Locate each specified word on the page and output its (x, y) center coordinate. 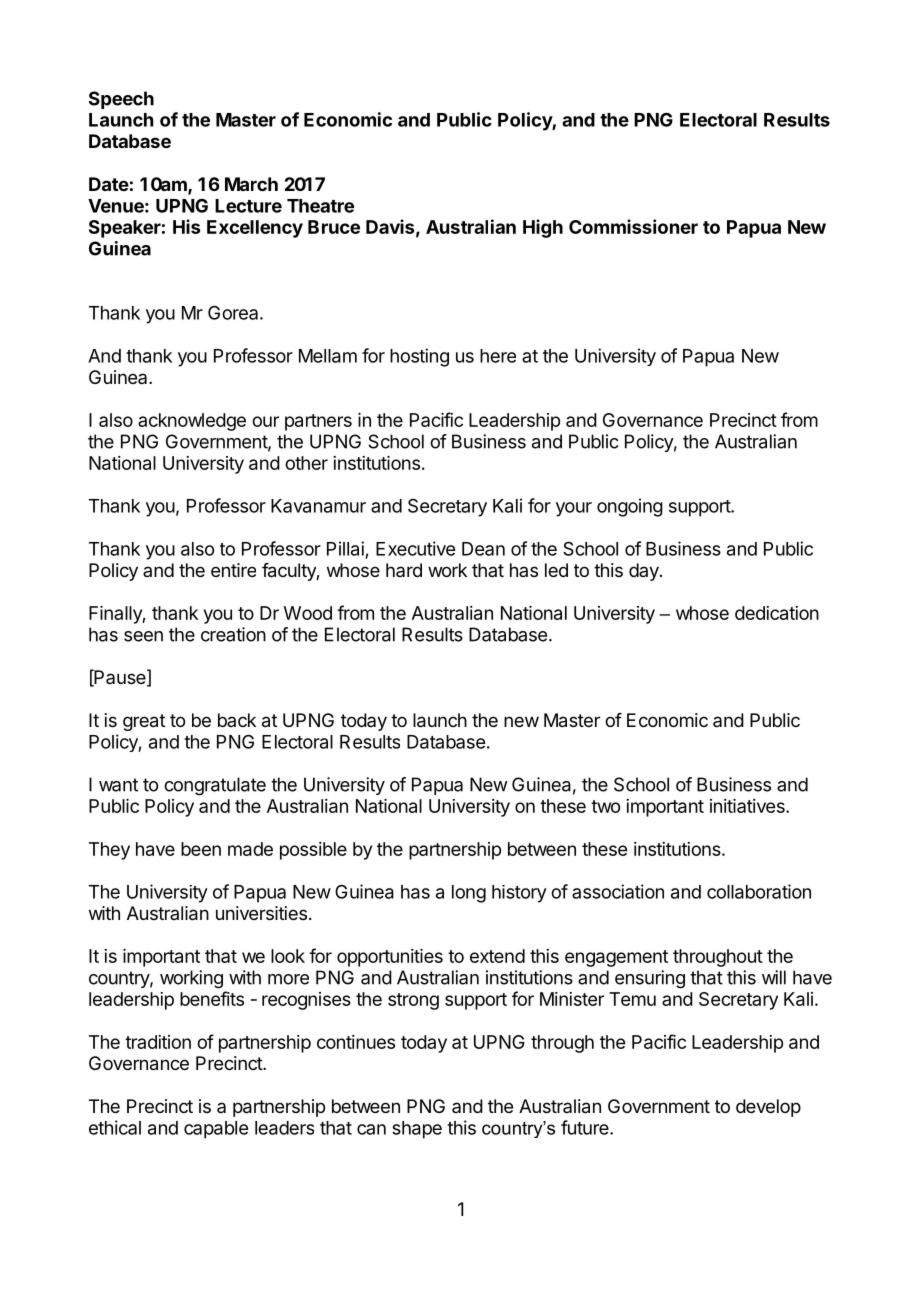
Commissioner (633, 226)
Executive (415, 548)
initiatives (748, 806)
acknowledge (192, 422)
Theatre (320, 206)
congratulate (215, 786)
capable (216, 1130)
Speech (121, 100)
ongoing (630, 507)
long (469, 894)
